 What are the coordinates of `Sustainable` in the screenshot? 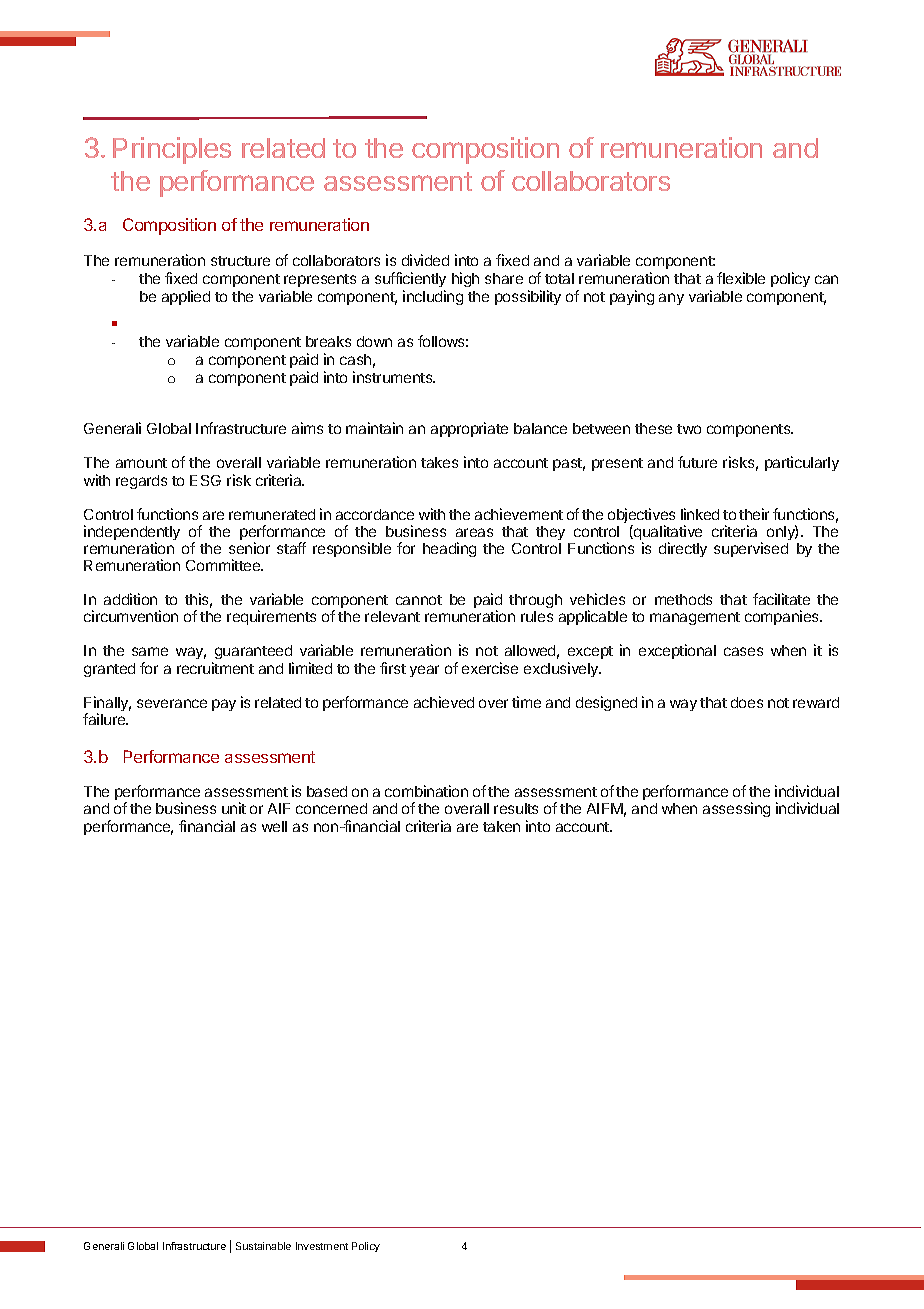 It's located at (263, 1246).
